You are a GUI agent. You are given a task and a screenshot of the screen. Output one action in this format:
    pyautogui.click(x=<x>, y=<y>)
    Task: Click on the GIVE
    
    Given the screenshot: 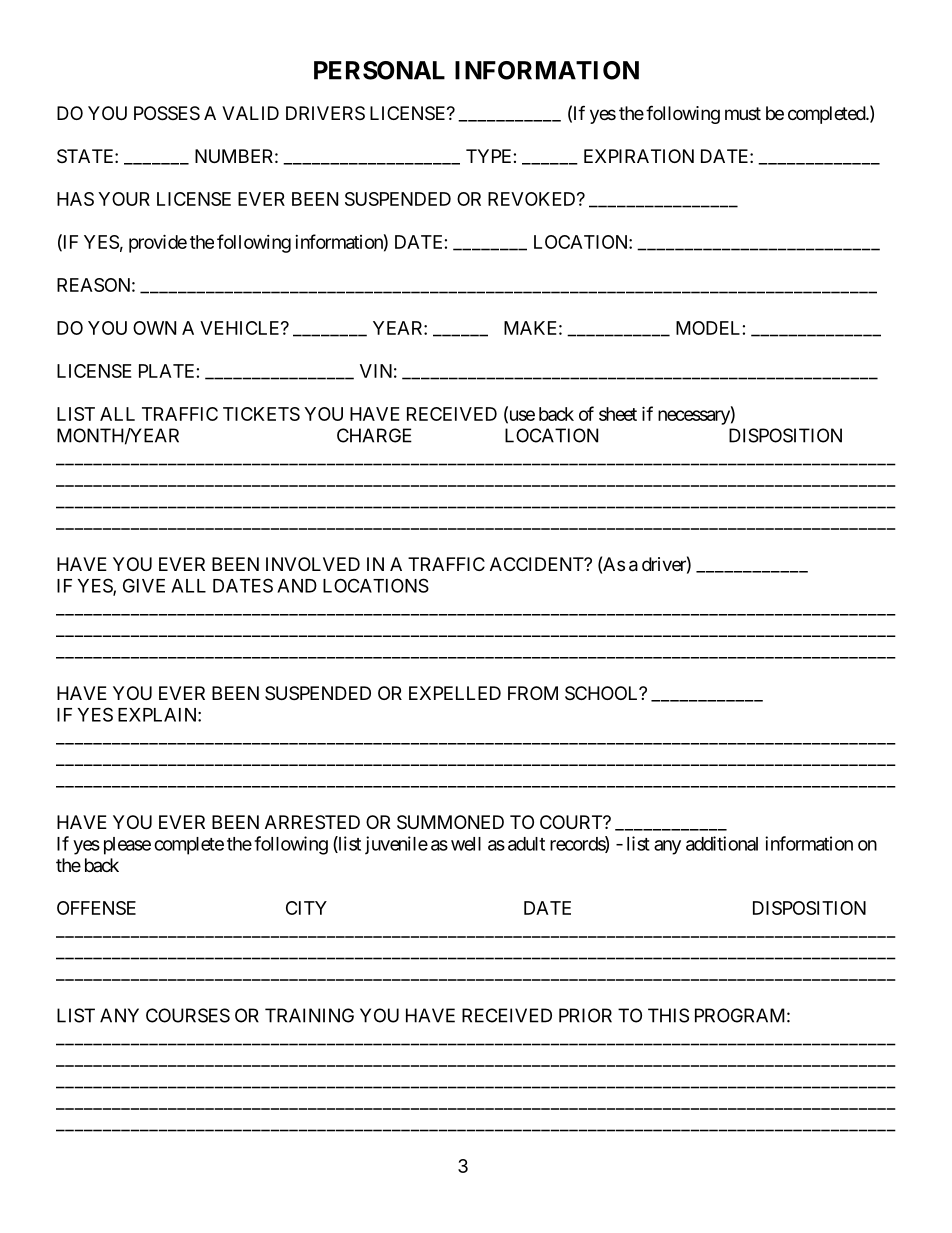 What is the action you would take?
    pyautogui.click(x=144, y=585)
